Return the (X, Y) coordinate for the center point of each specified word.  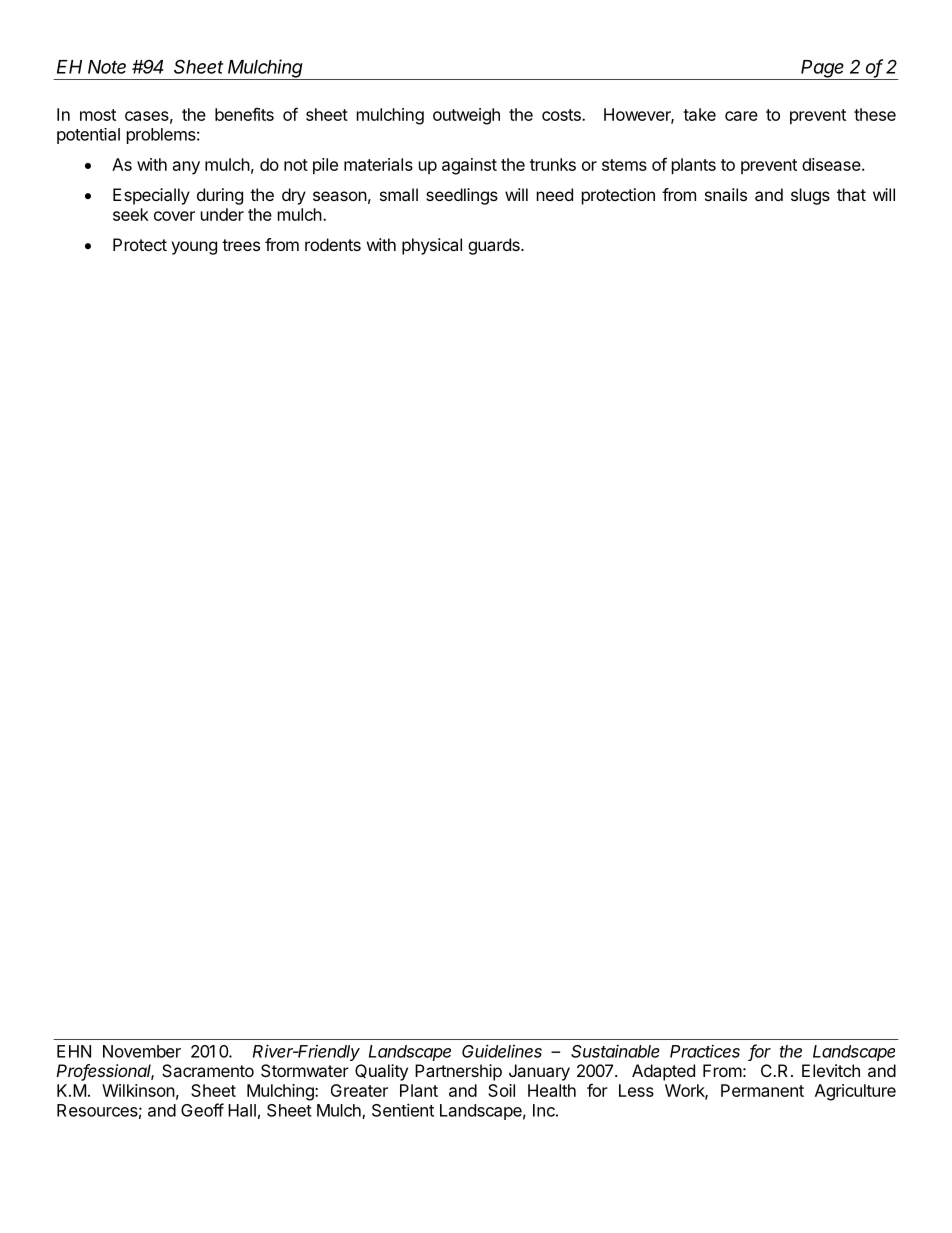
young (194, 248)
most (98, 115)
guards (495, 246)
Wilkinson (138, 1090)
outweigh (466, 116)
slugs (810, 196)
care (741, 116)
